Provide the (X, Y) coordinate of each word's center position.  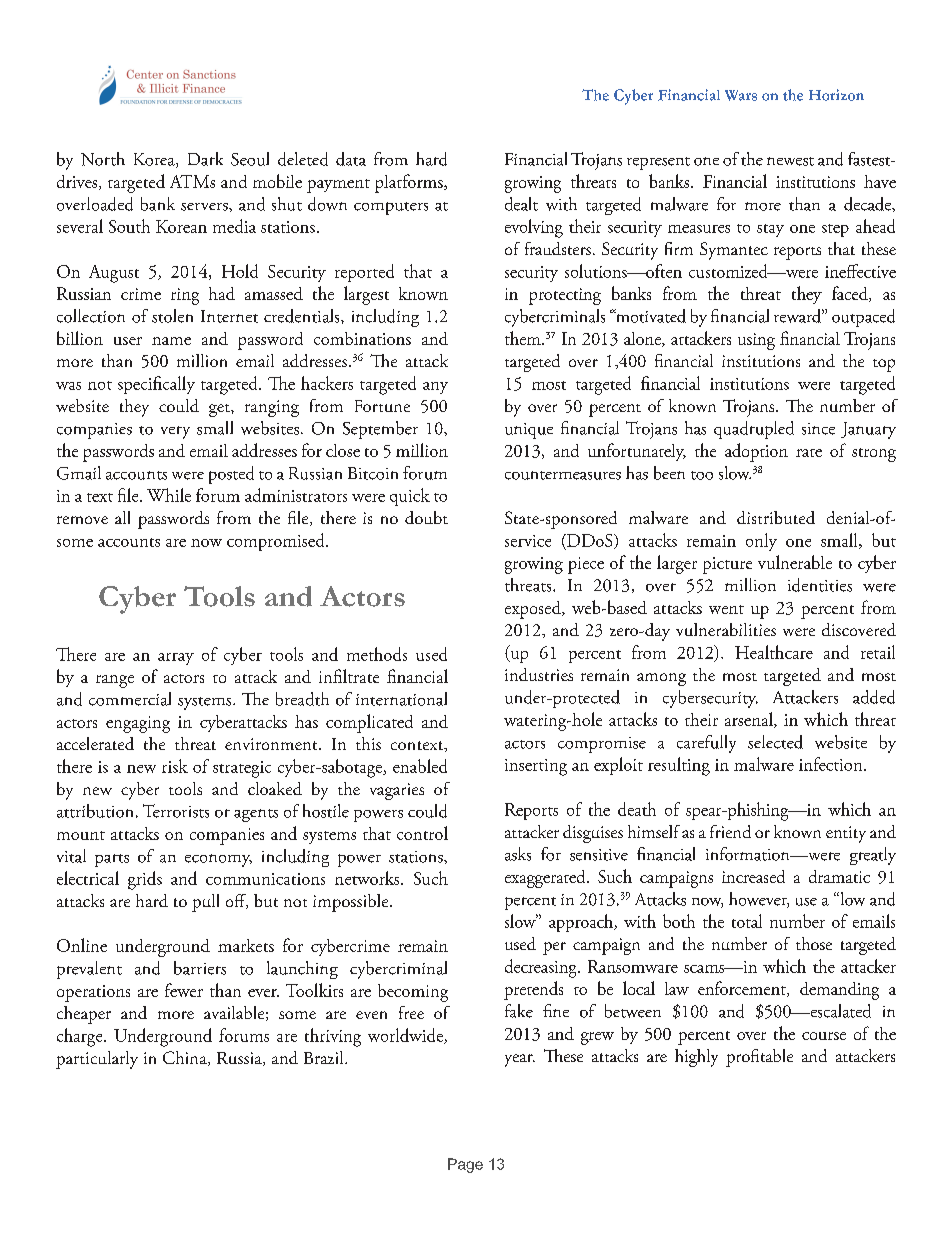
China (186, 1058)
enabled (420, 766)
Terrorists (176, 811)
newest (790, 161)
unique (529, 431)
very (175, 432)
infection (832, 764)
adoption (756, 452)
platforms (410, 183)
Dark (205, 159)
